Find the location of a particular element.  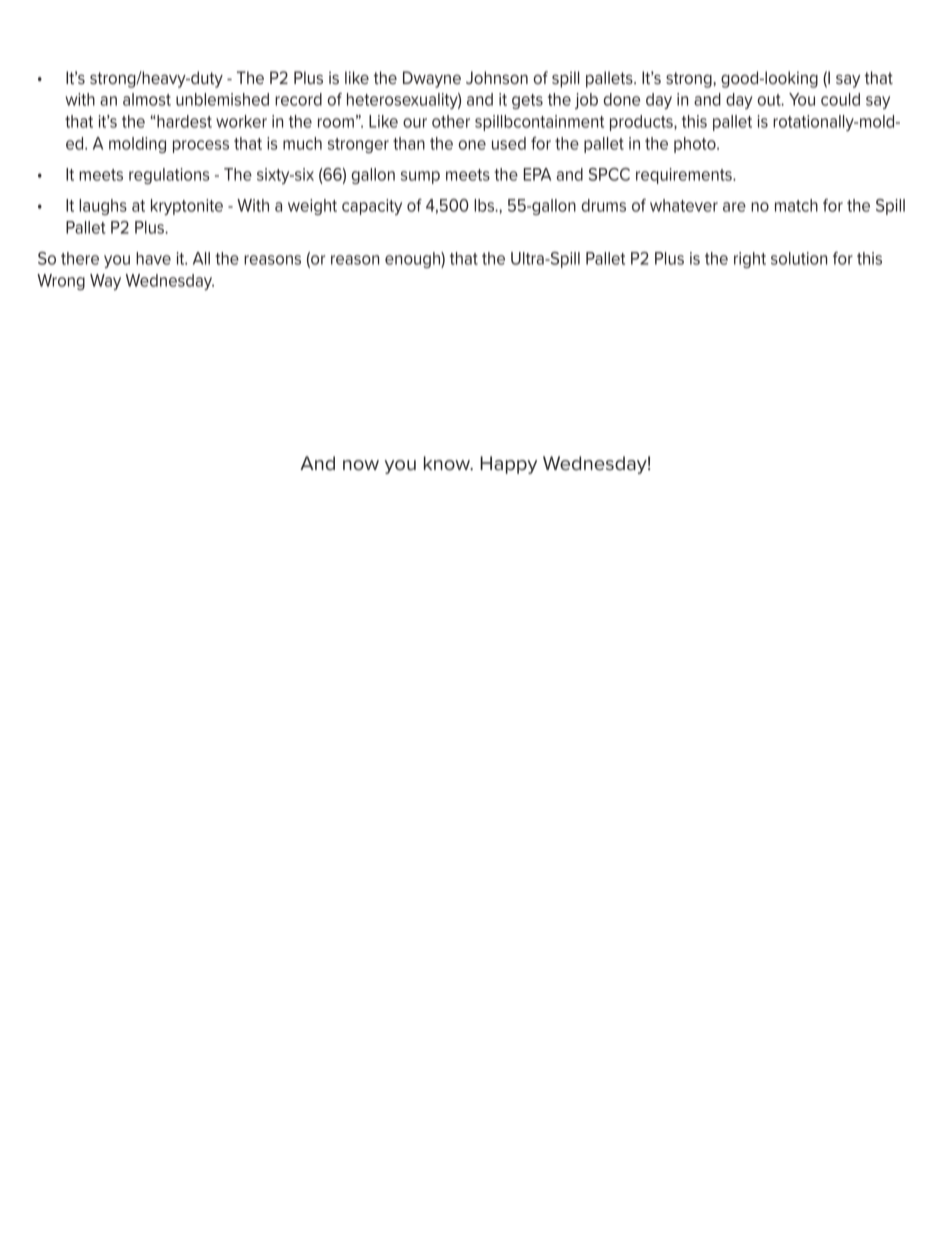

Wrong is located at coordinates (61, 282).
